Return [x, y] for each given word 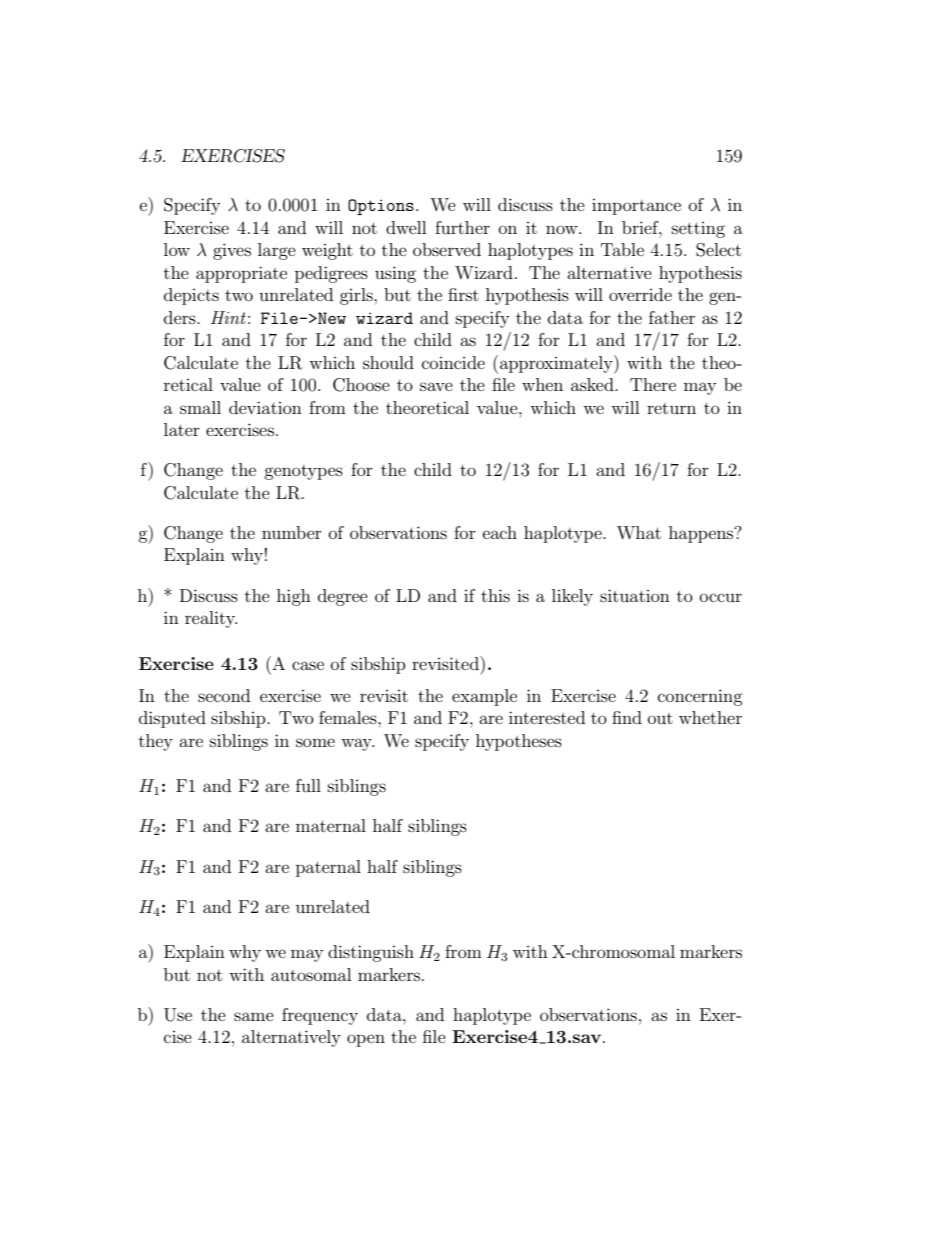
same [254, 1016]
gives [232, 251]
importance [636, 207]
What [639, 532]
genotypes [303, 472]
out [660, 718]
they [156, 742]
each [500, 532]
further [462, 227]
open [366, 1040]
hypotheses [519, 742]
